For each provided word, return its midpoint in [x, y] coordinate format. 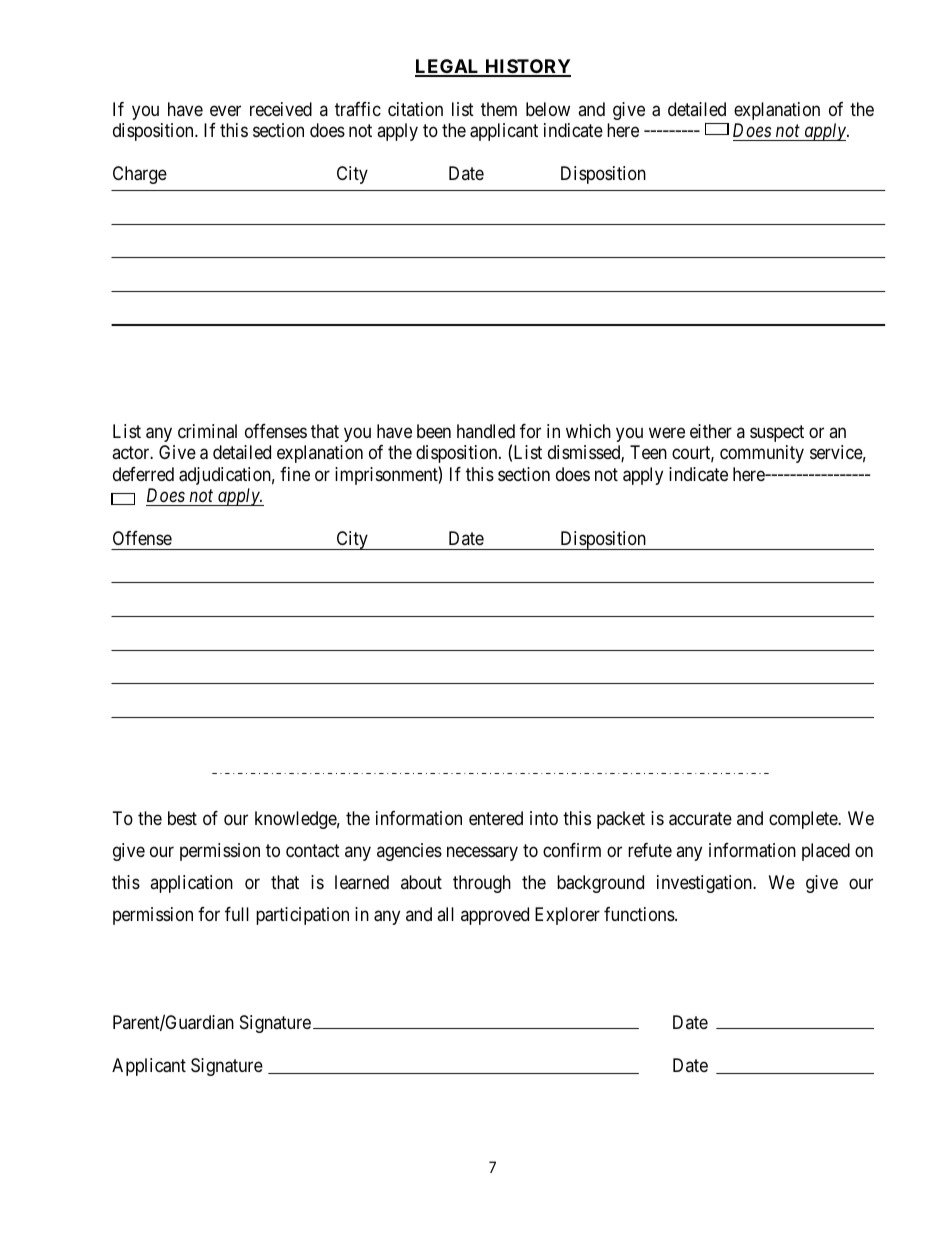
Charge [140, 175]
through [482, 884]
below [548, 109]
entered [496, 818]
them [499, 109]
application [191, 884]
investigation [705, 884]
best [182, 818]
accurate [700, 819]
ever [225, 110]
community [762, 454]
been [434, 431]
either [711, 431]
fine [295, 474]
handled [486, 431]
